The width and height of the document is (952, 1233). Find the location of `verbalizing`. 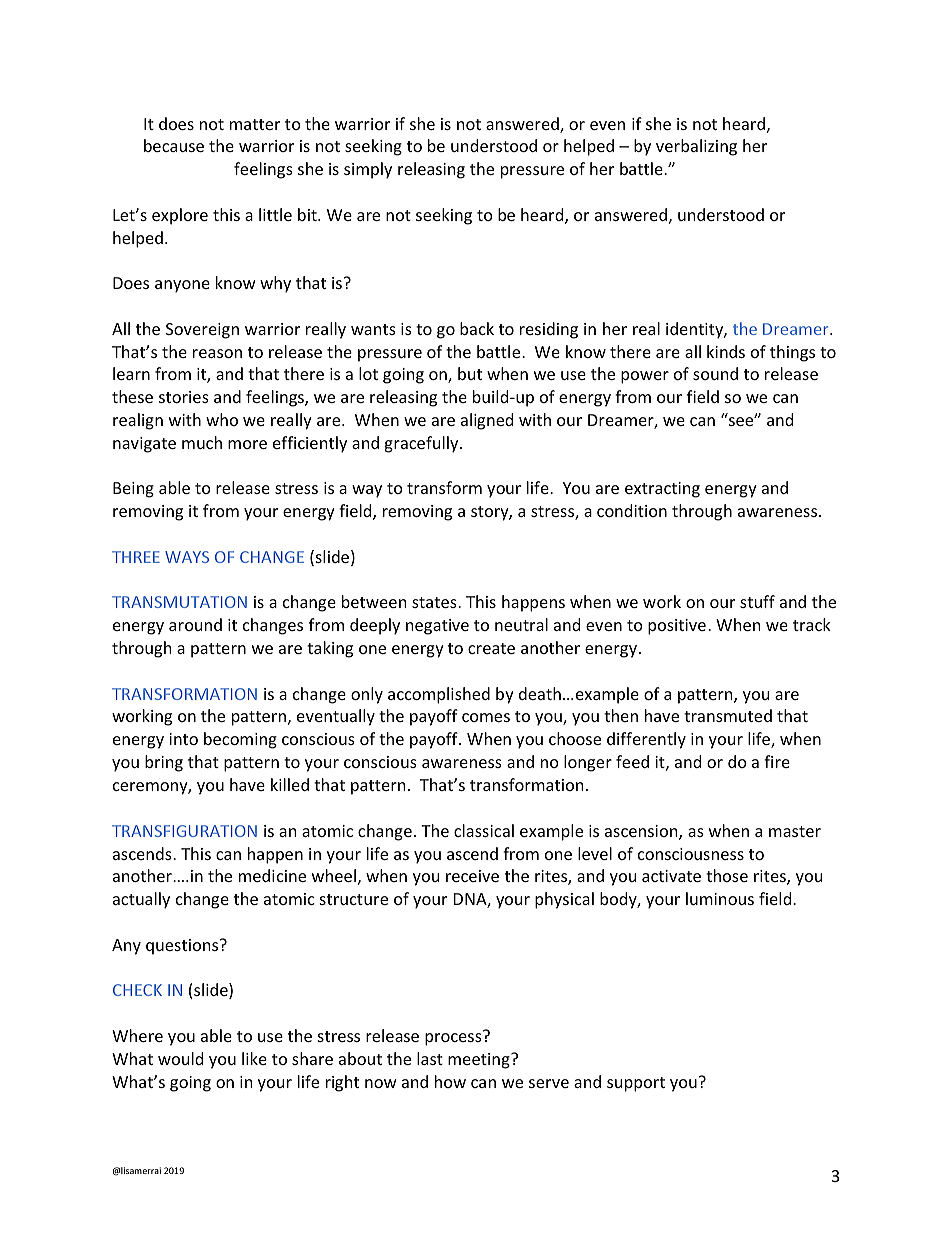

verbalizing is located at coordinates (696, 147).
